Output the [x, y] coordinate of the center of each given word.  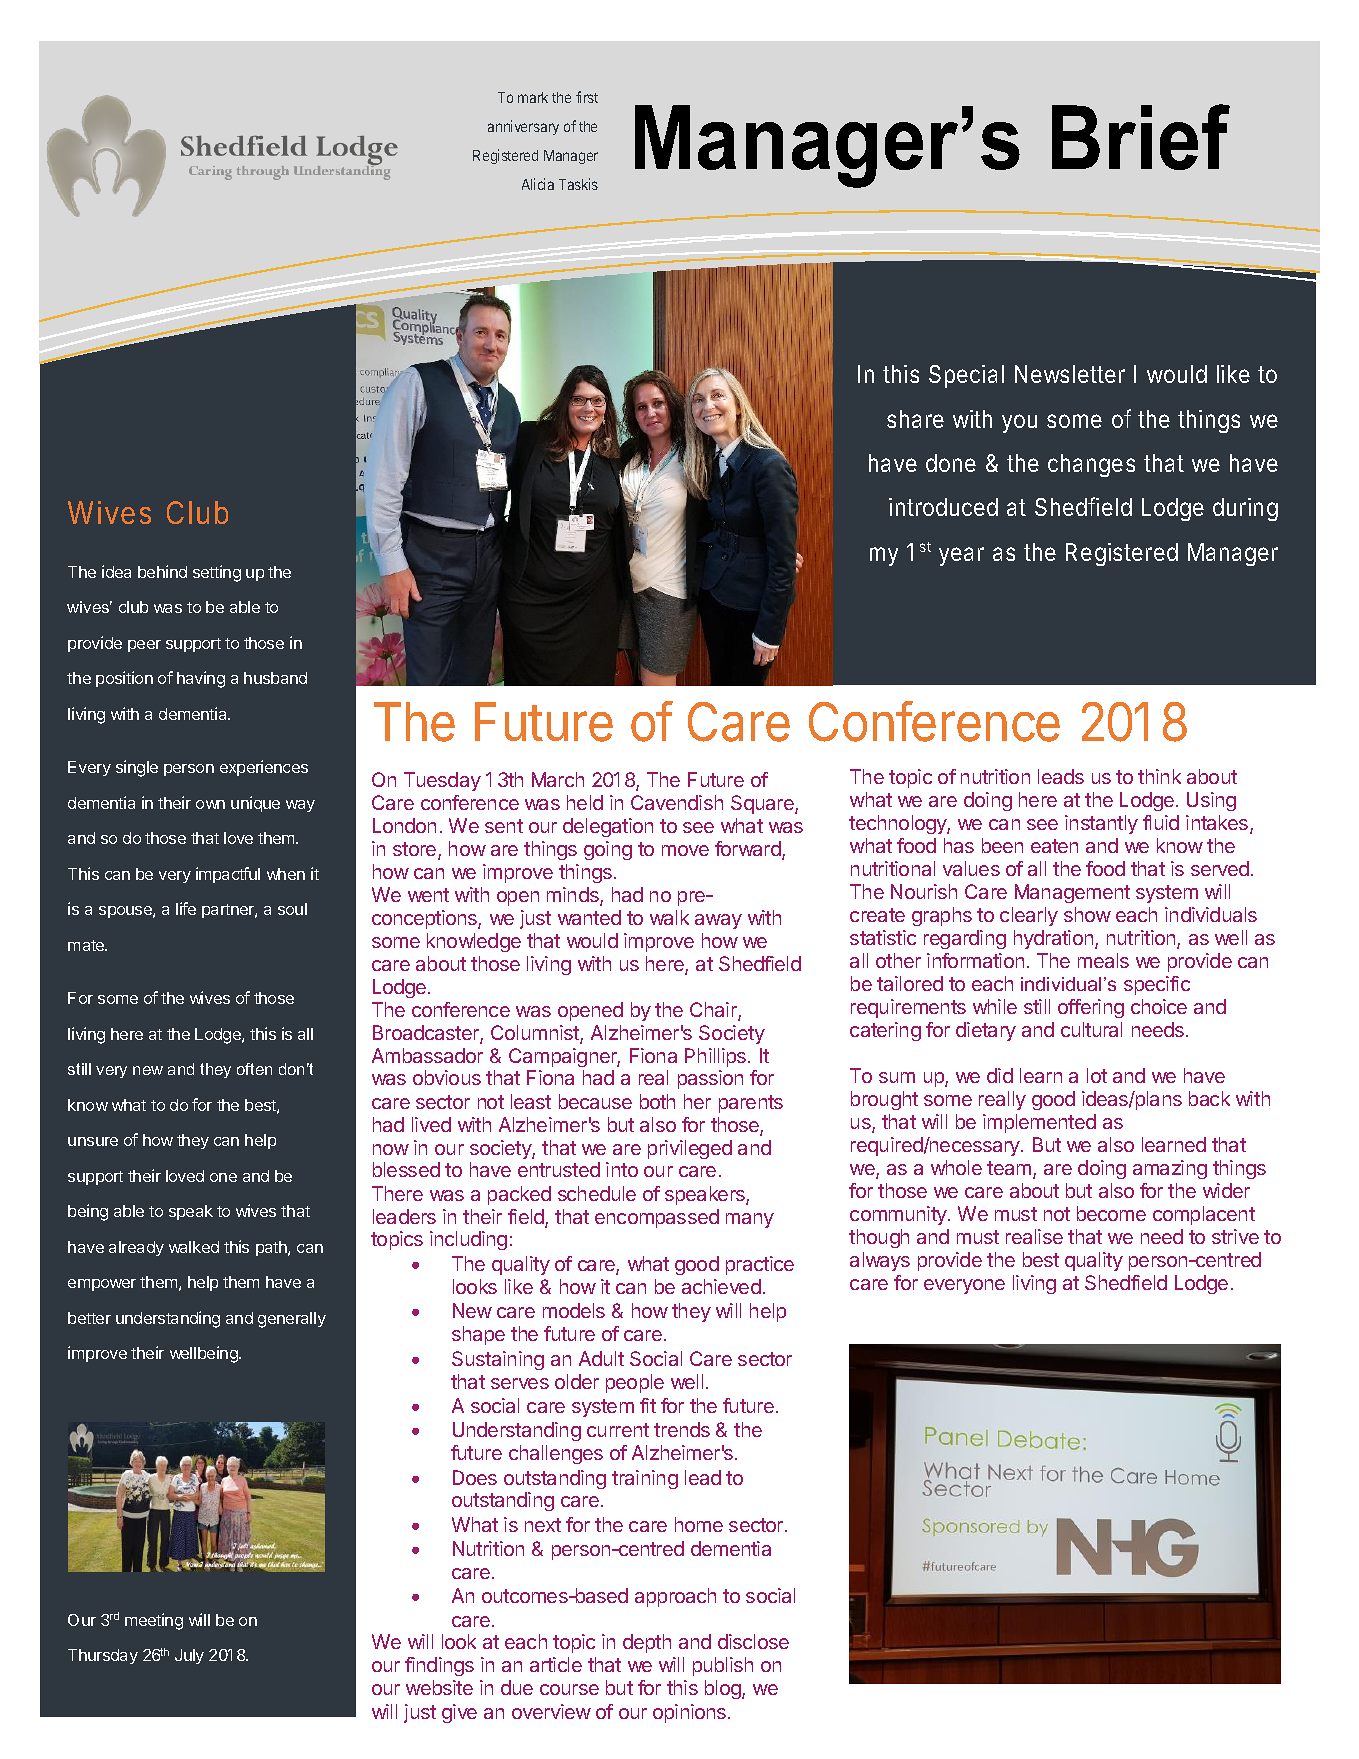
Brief [1141, 137]
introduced [943, 507]
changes [1091, 465]
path [272, 1248]
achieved [721, 1286]
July [189, 1656]
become [1111, 1213]
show [1087, 914]
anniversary [523, 127]
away [718, 921]
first [587, 97]
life [186, 908]
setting [217, 573]
